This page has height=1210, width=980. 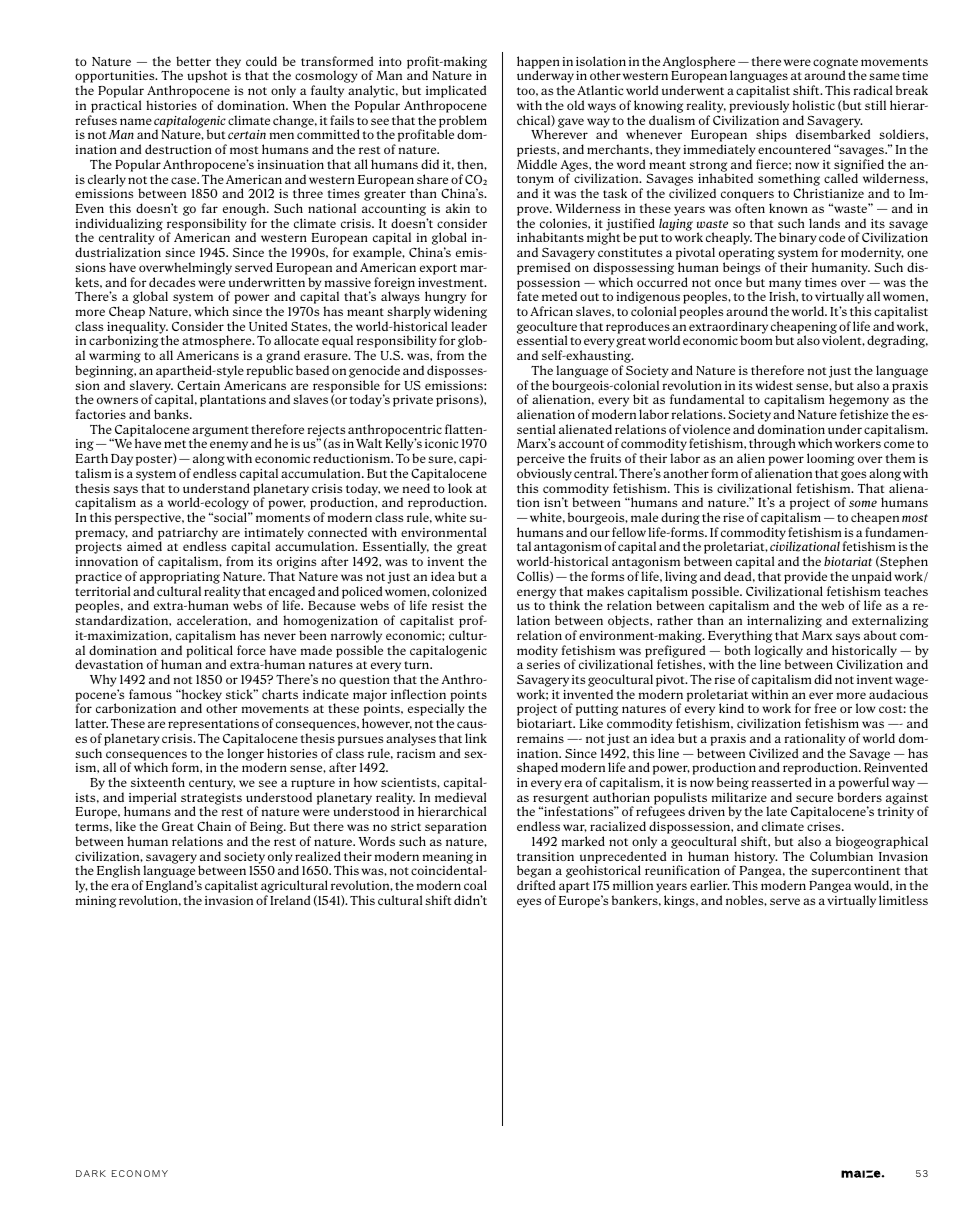 What do you see at coordinates (756, 340) in the page?
I see `boom` at bounding box center [756, 340].
